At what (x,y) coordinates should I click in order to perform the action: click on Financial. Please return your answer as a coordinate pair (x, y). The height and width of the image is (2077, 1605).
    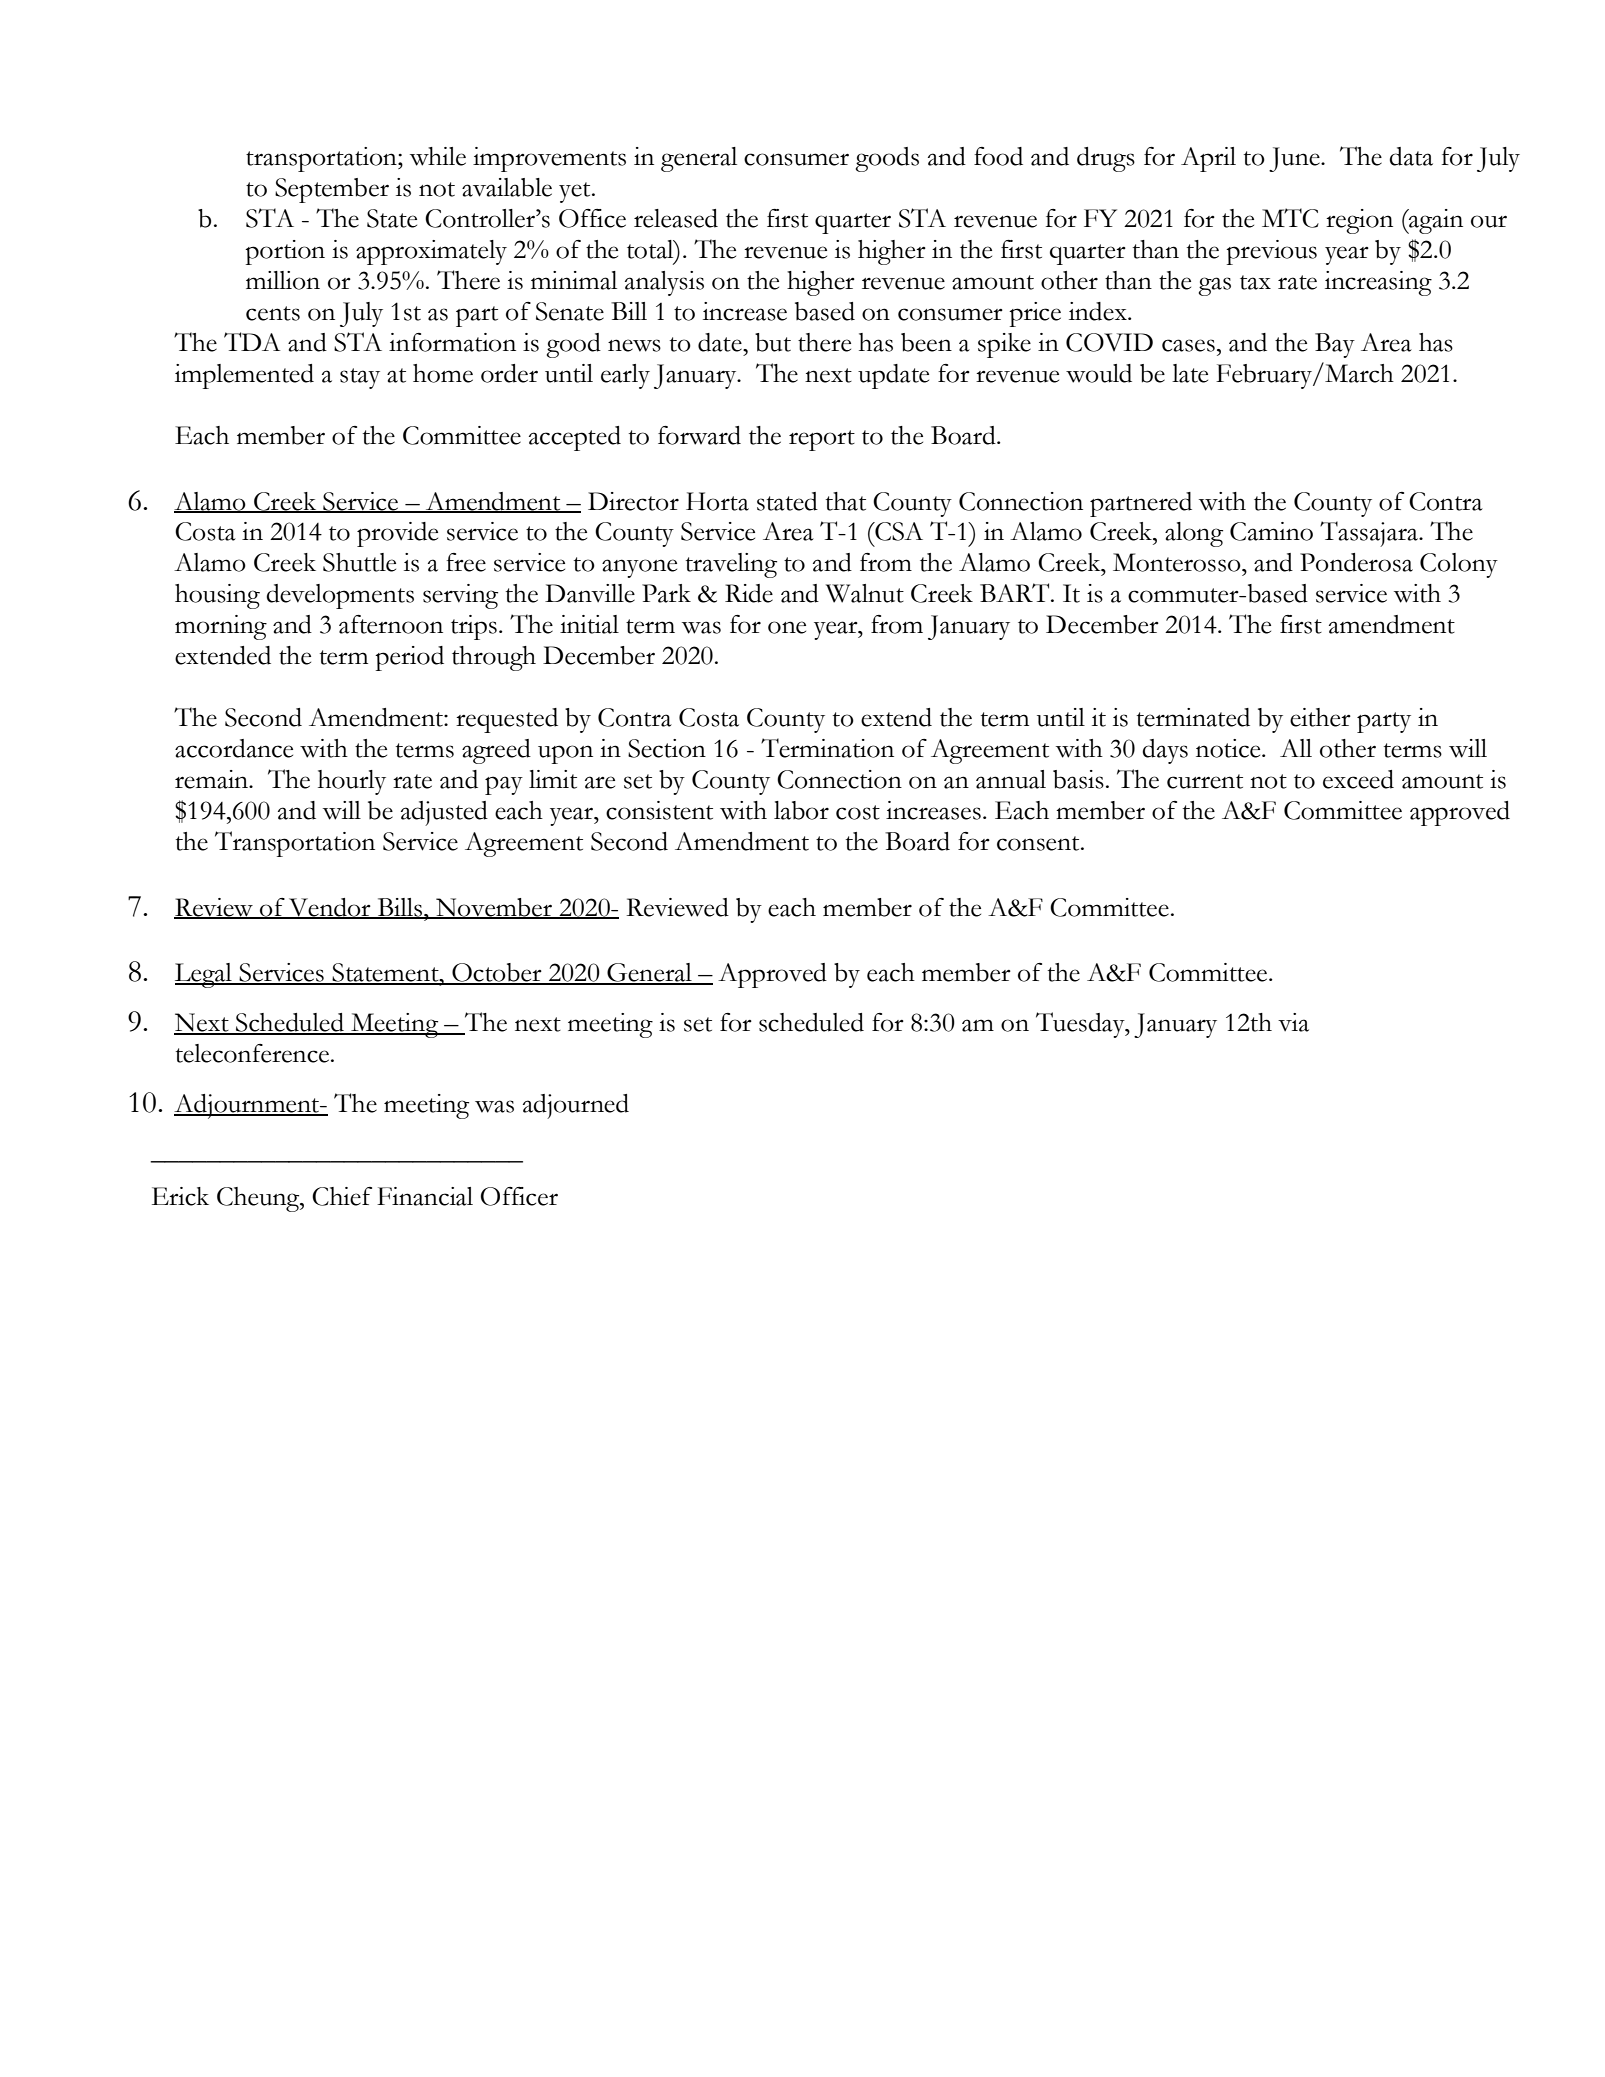
    Looking at the image, I should click on (425, 1196).
